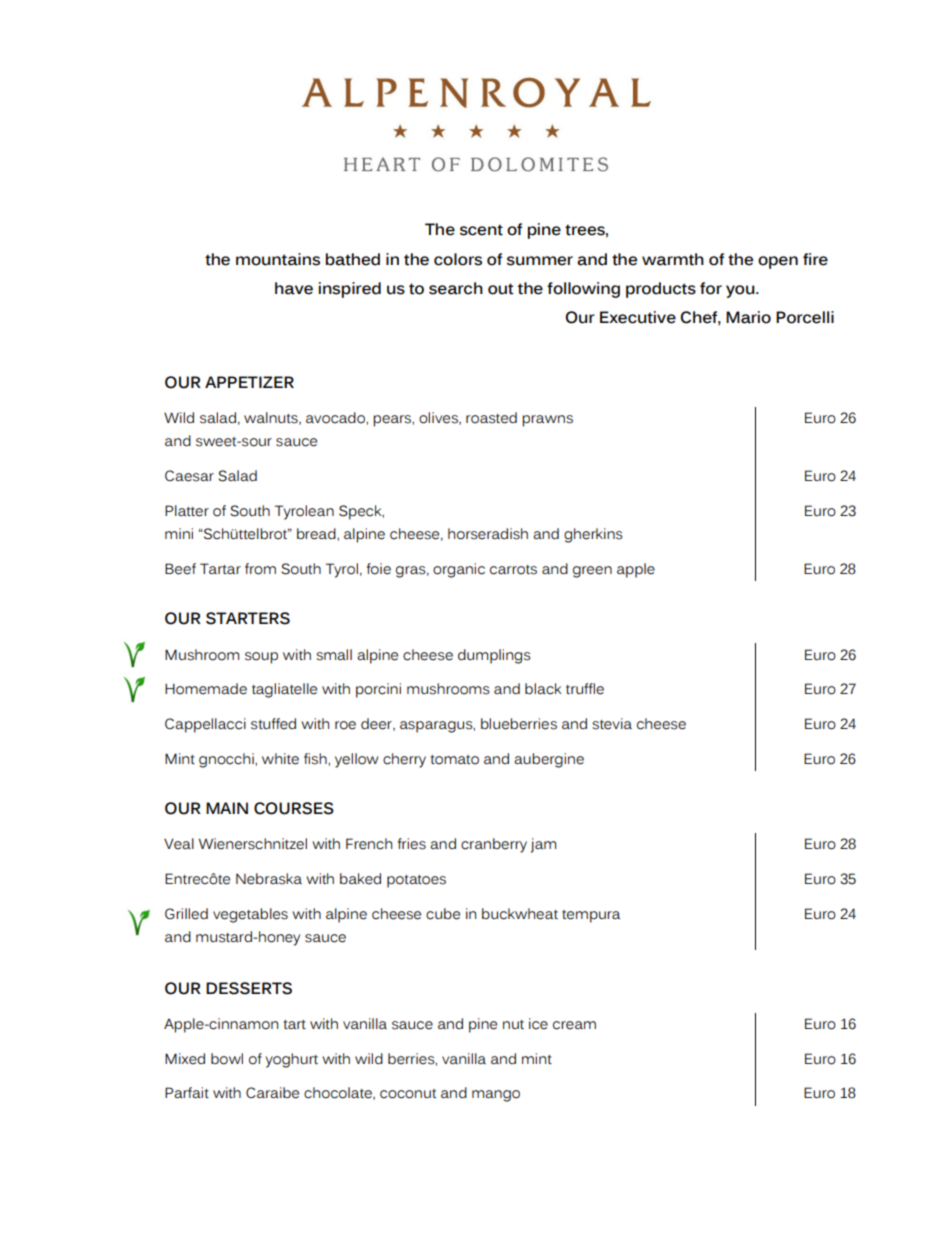 This screenshot has width=952, height=1233. Describe the element at coordinates (494, 845) in the screenshot. I see `cranberry` at that location.
